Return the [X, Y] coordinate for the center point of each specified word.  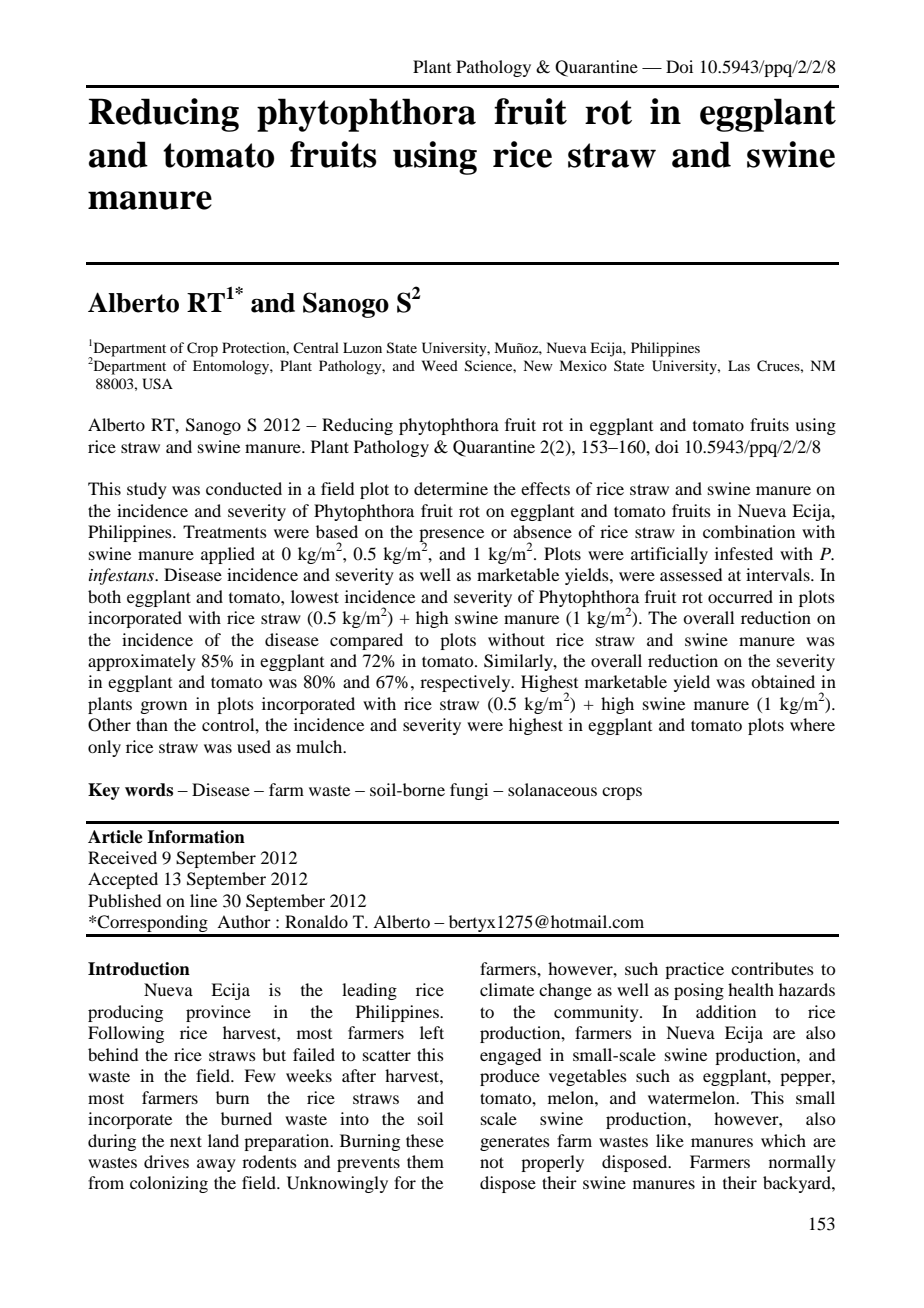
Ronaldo [316, 921]
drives [166, 1161]
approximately [142, 662]
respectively [466, 683]
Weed [440, 365]
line [203, 900]
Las [739, 365]
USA [157, 384]
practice [694, 970]
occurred [740, 596]
